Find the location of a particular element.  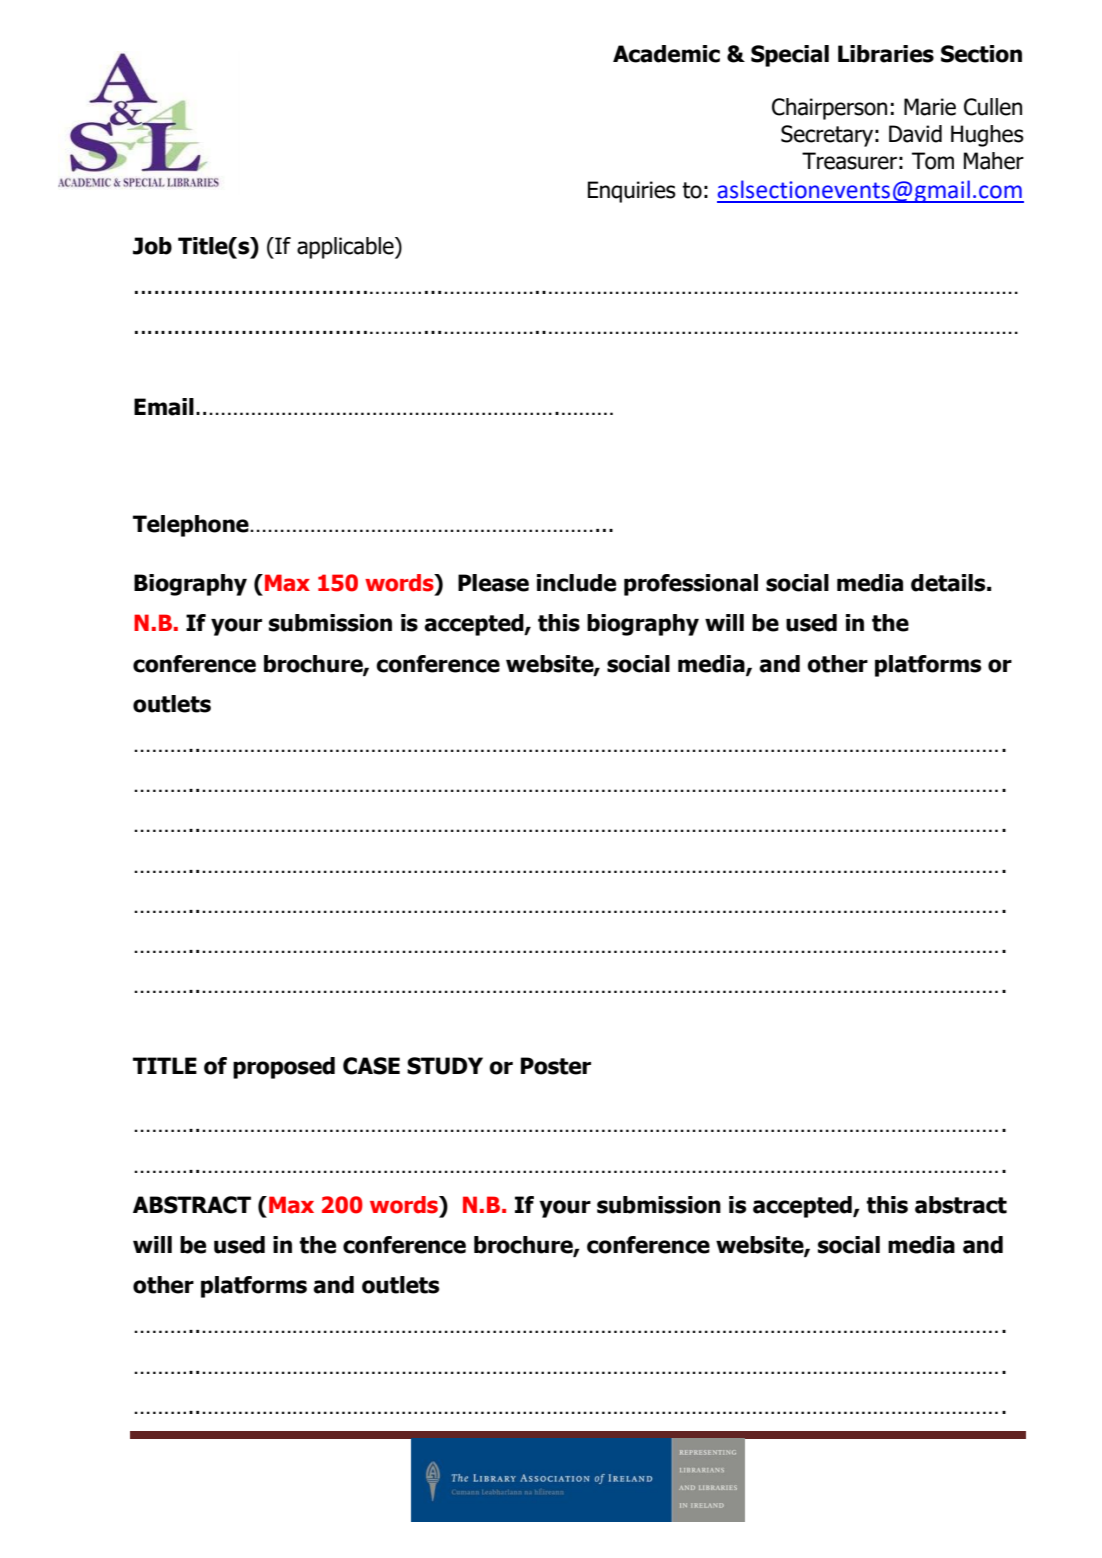

include is located at coordinates (576, 583).
